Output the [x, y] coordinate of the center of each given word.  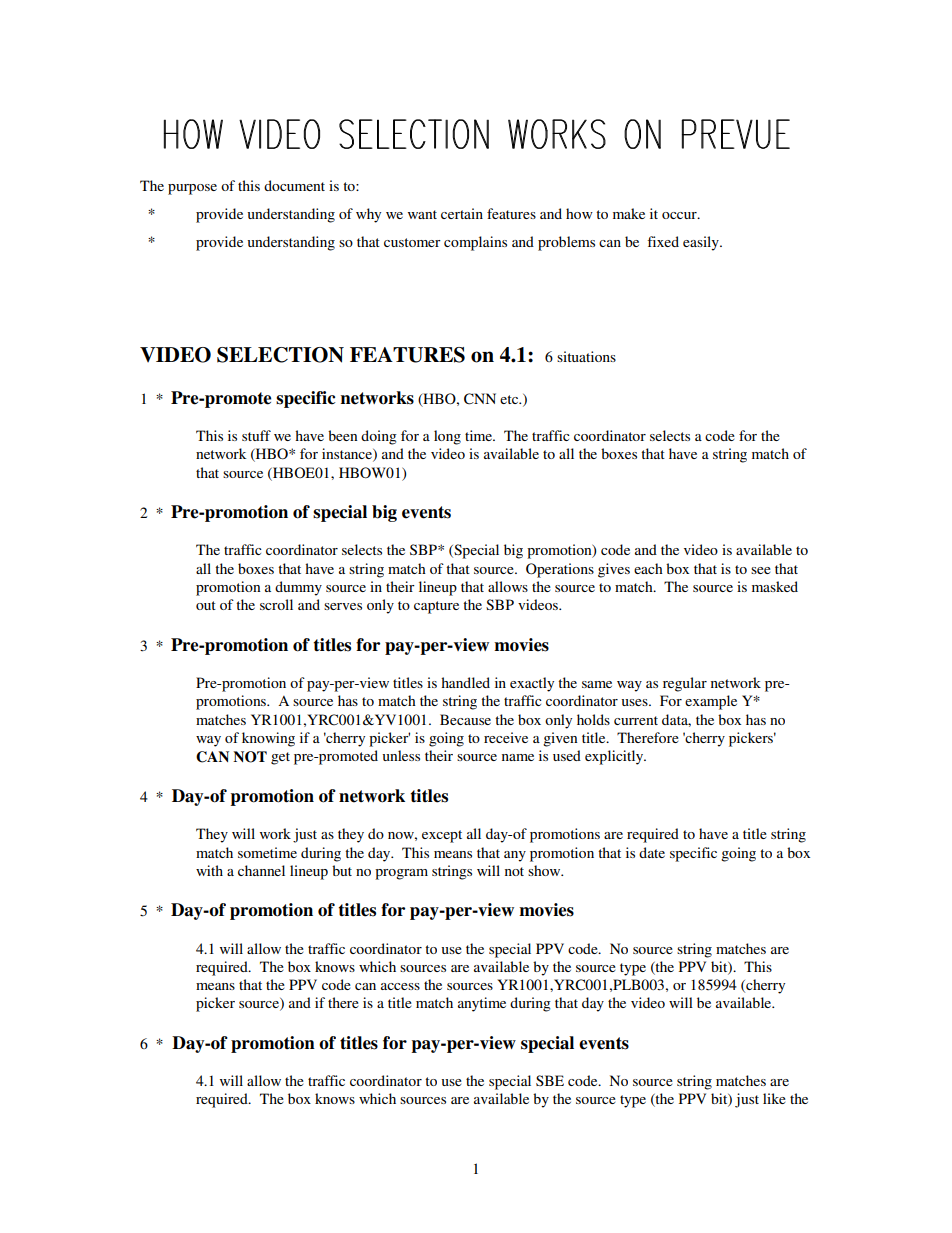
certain [462, 213]
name [518, 757]
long [447, 437]
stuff [256, 435]
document [294, 185]
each [648, 568]
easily [702, 243]
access [400, 986]
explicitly [615, 757]
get [280, 758]
